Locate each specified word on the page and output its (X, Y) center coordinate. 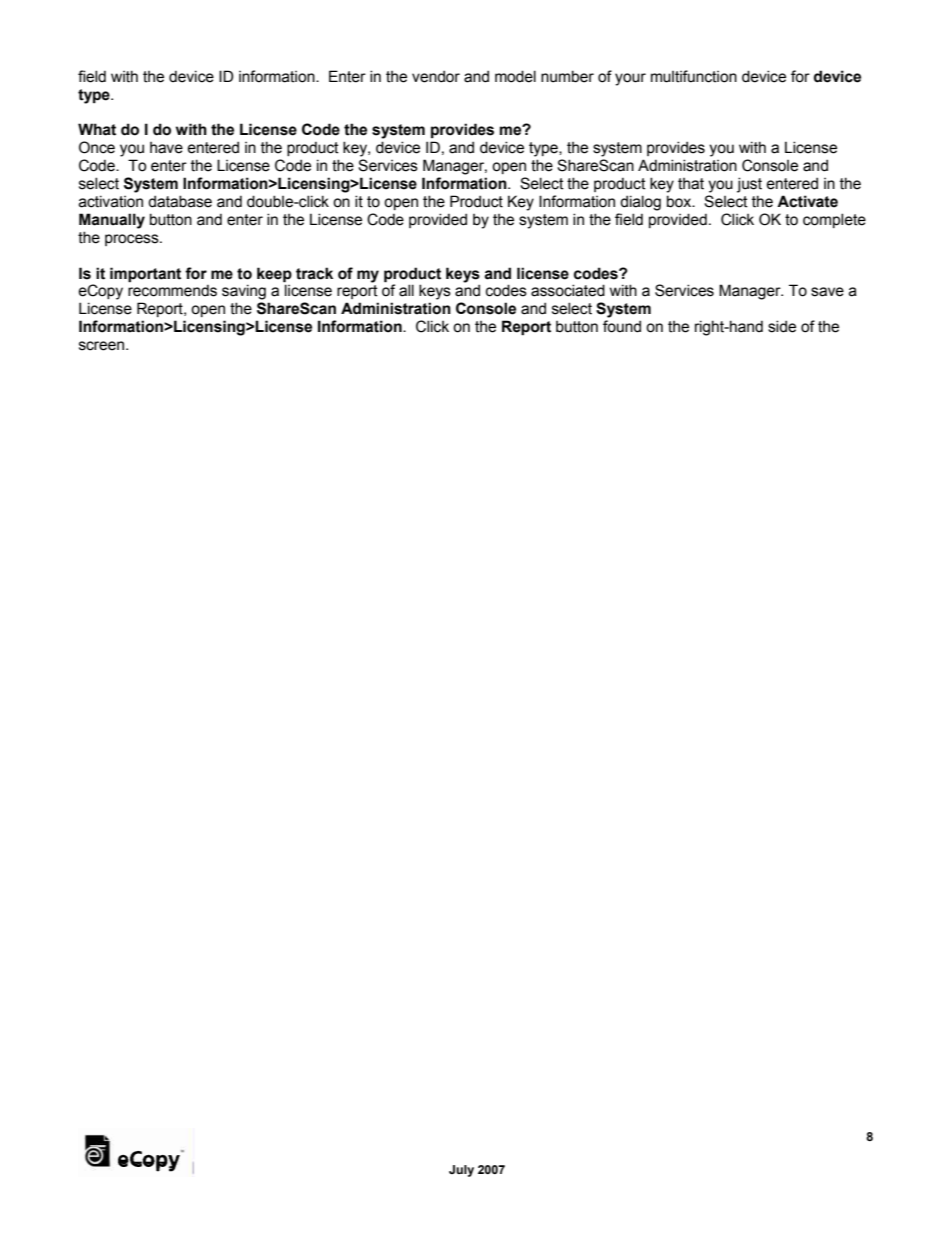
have (166, 148)
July (461, 1171)
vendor (436, 76)
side (782, 326)
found (622, 326)
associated (568, 290)
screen (103, 346)
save (827, 292)
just (749, 185)
